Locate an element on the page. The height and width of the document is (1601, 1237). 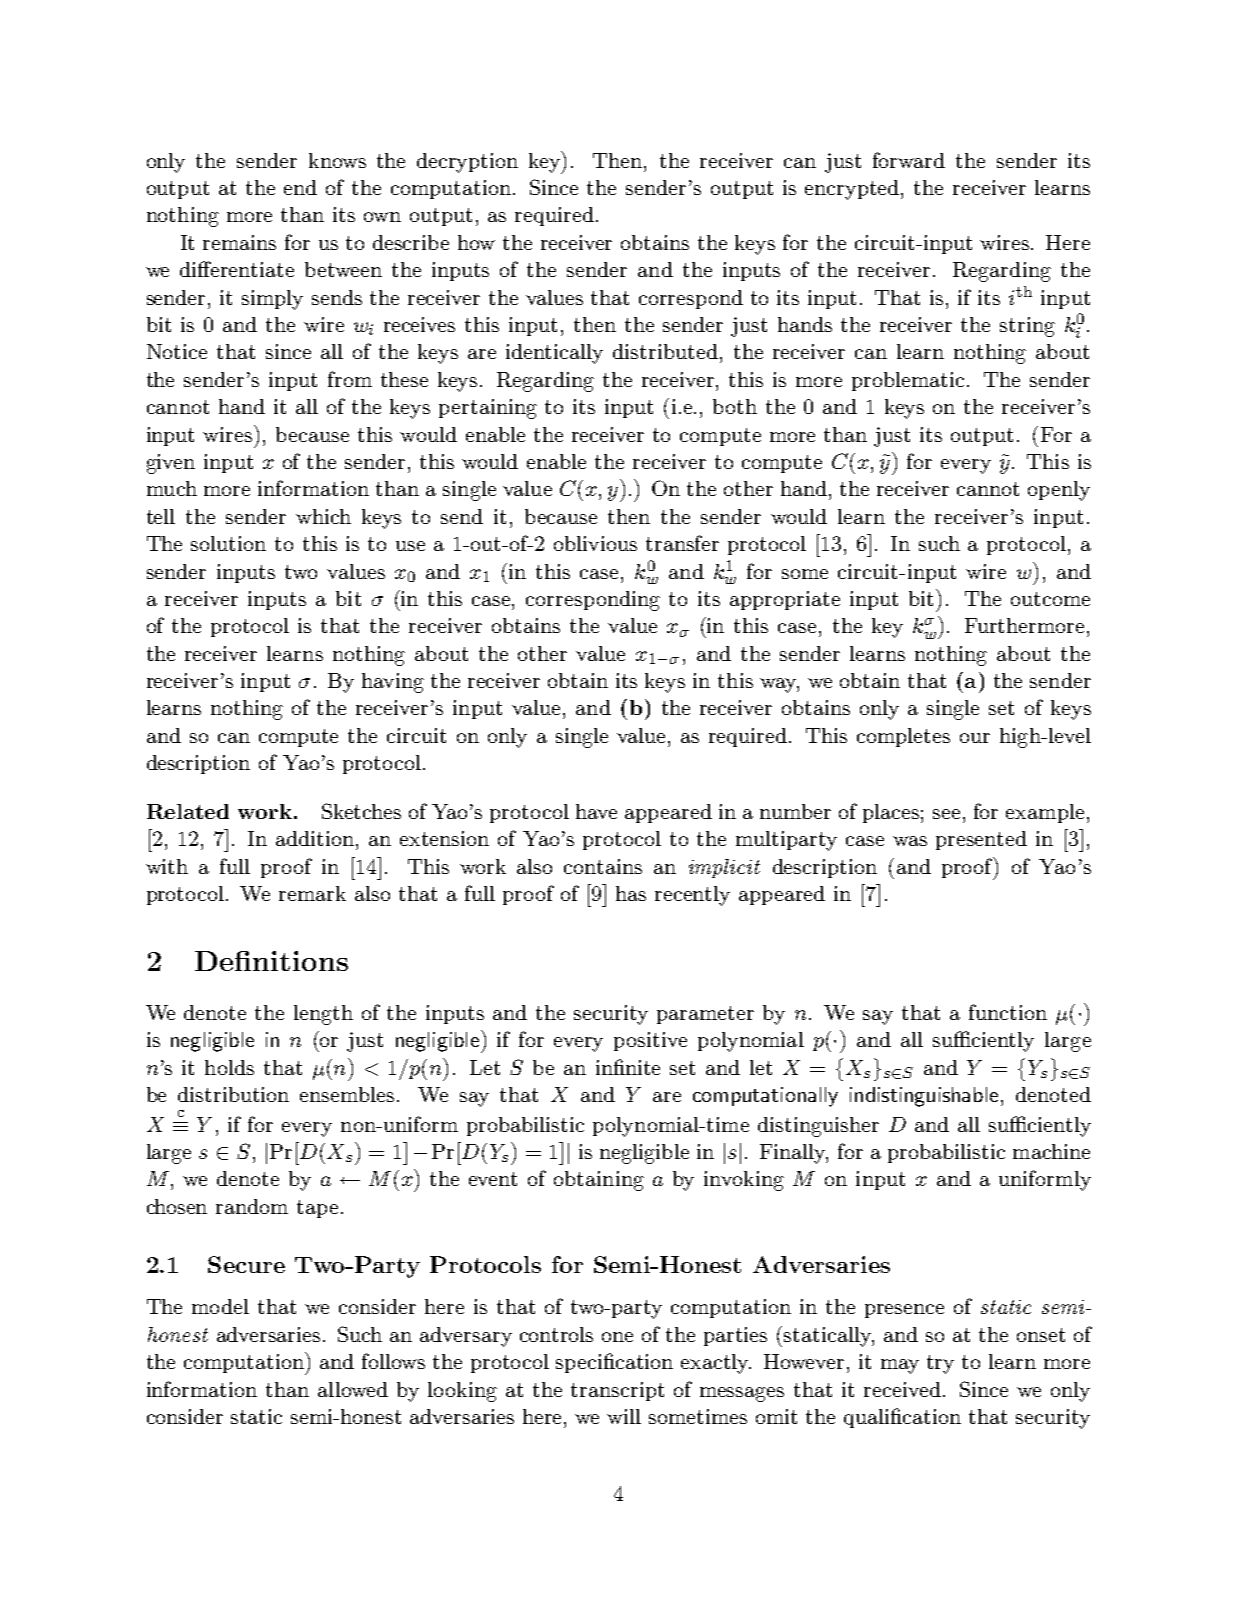
forward is located at coordinates (909, 160).
